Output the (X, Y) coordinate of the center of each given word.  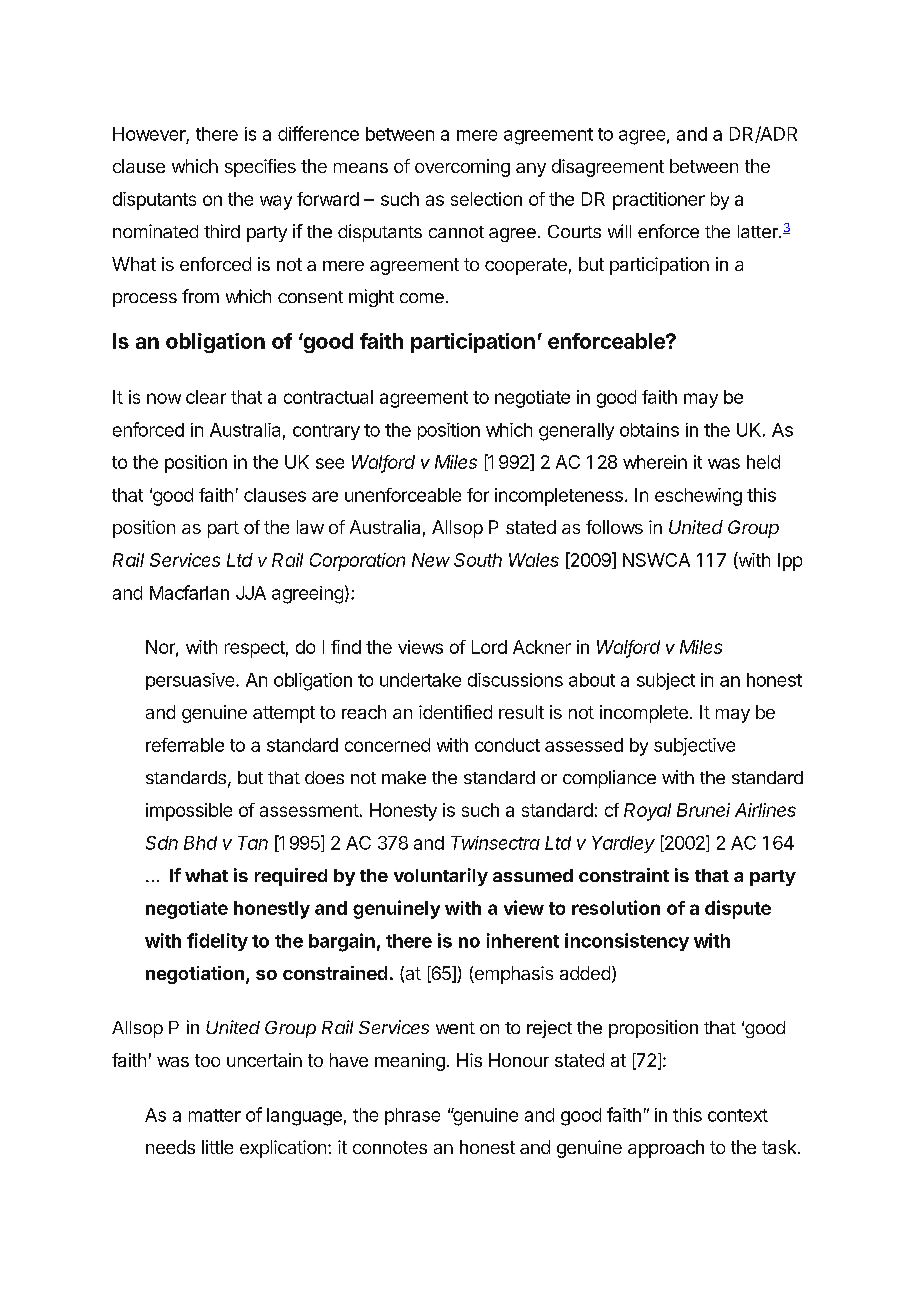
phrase (412, 1116)
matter (215, 1115)
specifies (260, 168)
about (592, 680)
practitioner (659, 201)
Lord (489, 647)
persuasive (191, 681)
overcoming (462, 168)
